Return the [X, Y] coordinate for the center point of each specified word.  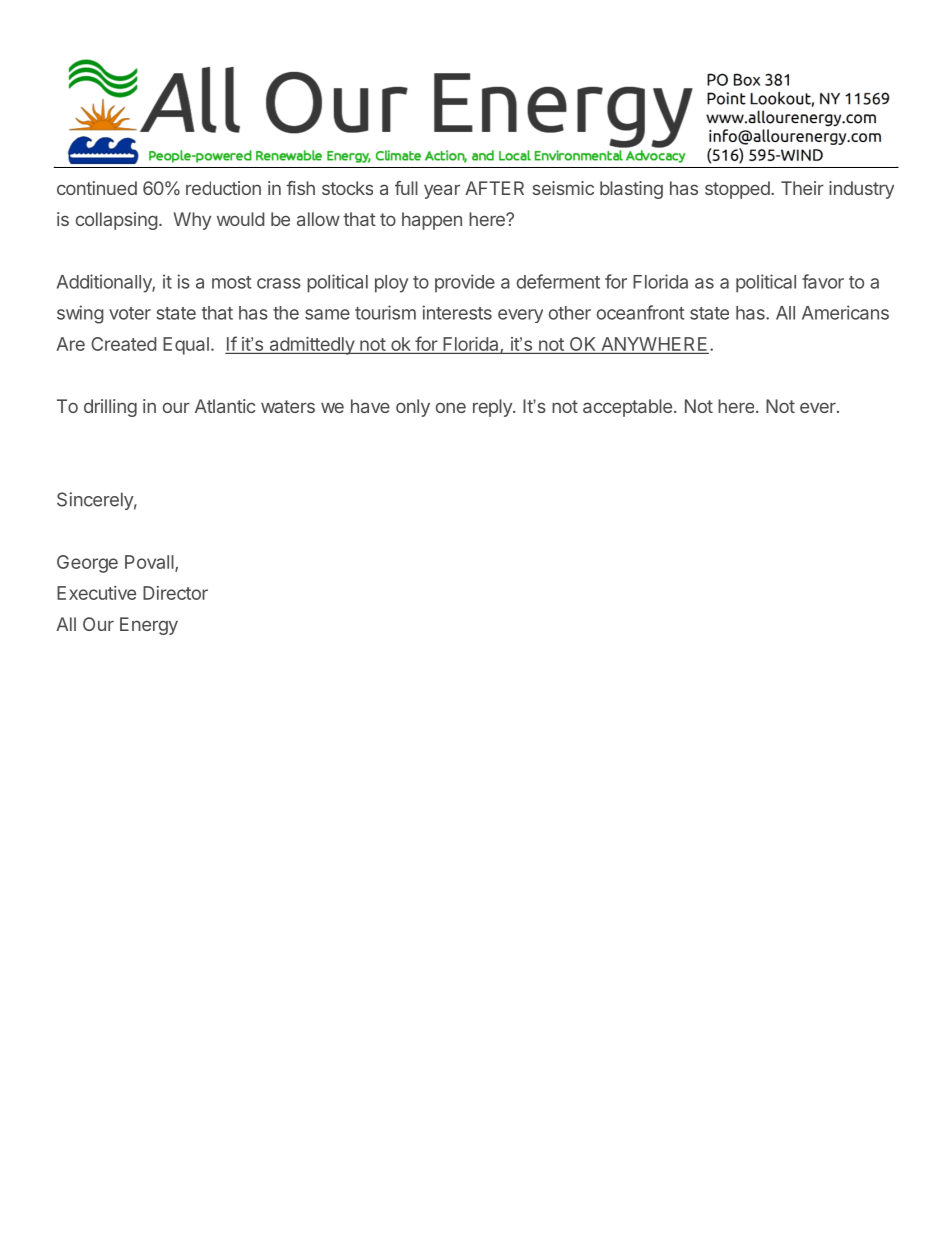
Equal [186, 346]
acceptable [627, 408]
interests [457, 312]
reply [493, 408]
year [442, 191]
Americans [845, 312]
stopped [738, 190]
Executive [96, 593]
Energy [149, 626]
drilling [110, 408]
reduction [223, 188]
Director [175, 593]
